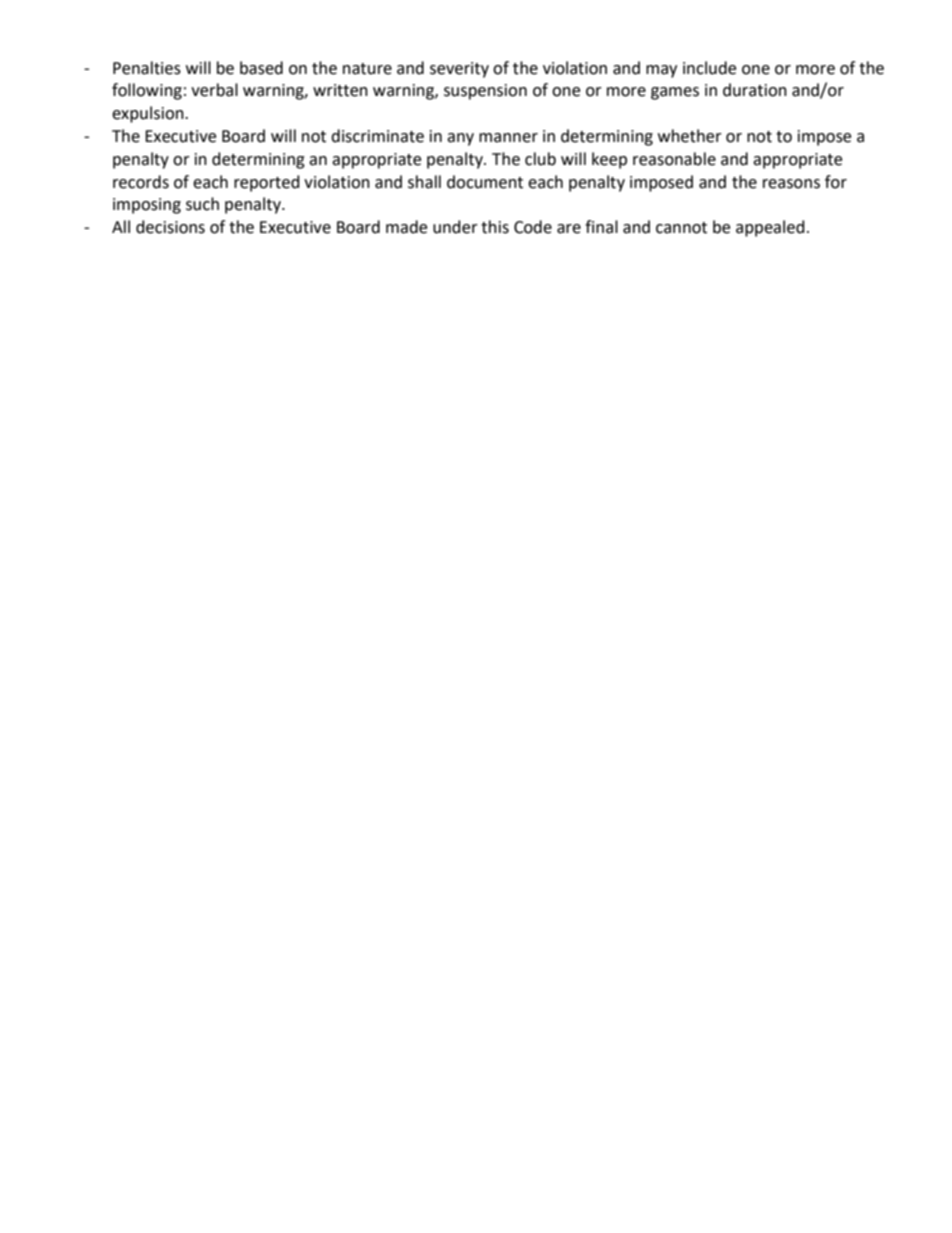 The height and width of the document is (1233, 952). What do you see at coordinates (377, 136) in the document?
I see `discriminate` at bounding box center [377, 136].
